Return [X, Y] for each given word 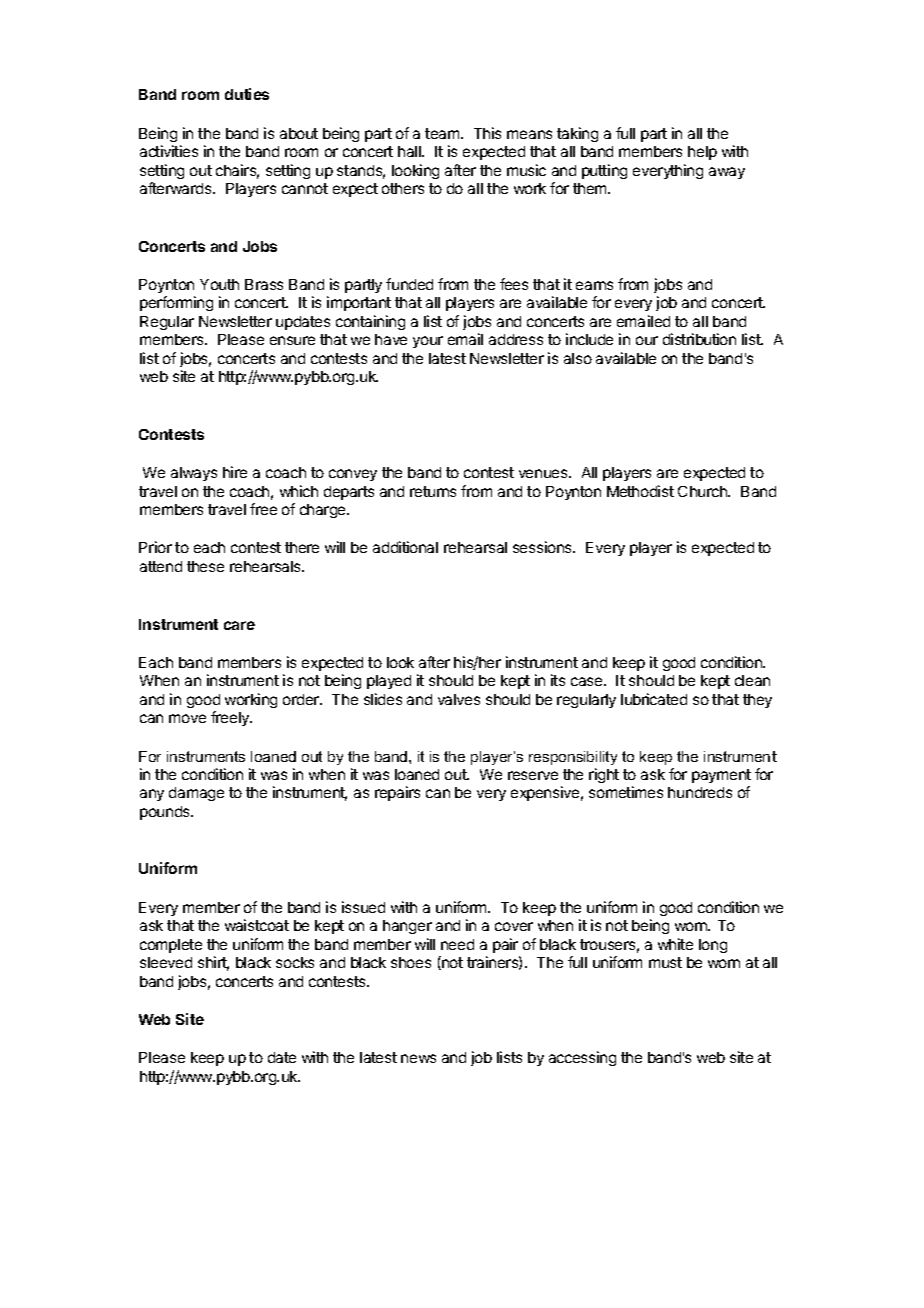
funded [409, 284]
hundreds [700, 792]
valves [459, 699]
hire [235, 472]
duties [247, 94]
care [239, 625]
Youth [219, 284]
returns [433, 491]
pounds [166, 813]
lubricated [654, 699]
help [702, 153]
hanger [407, 927]
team [442, 133]
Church [703, 491]
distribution [699, 339]
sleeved [166, 962]
